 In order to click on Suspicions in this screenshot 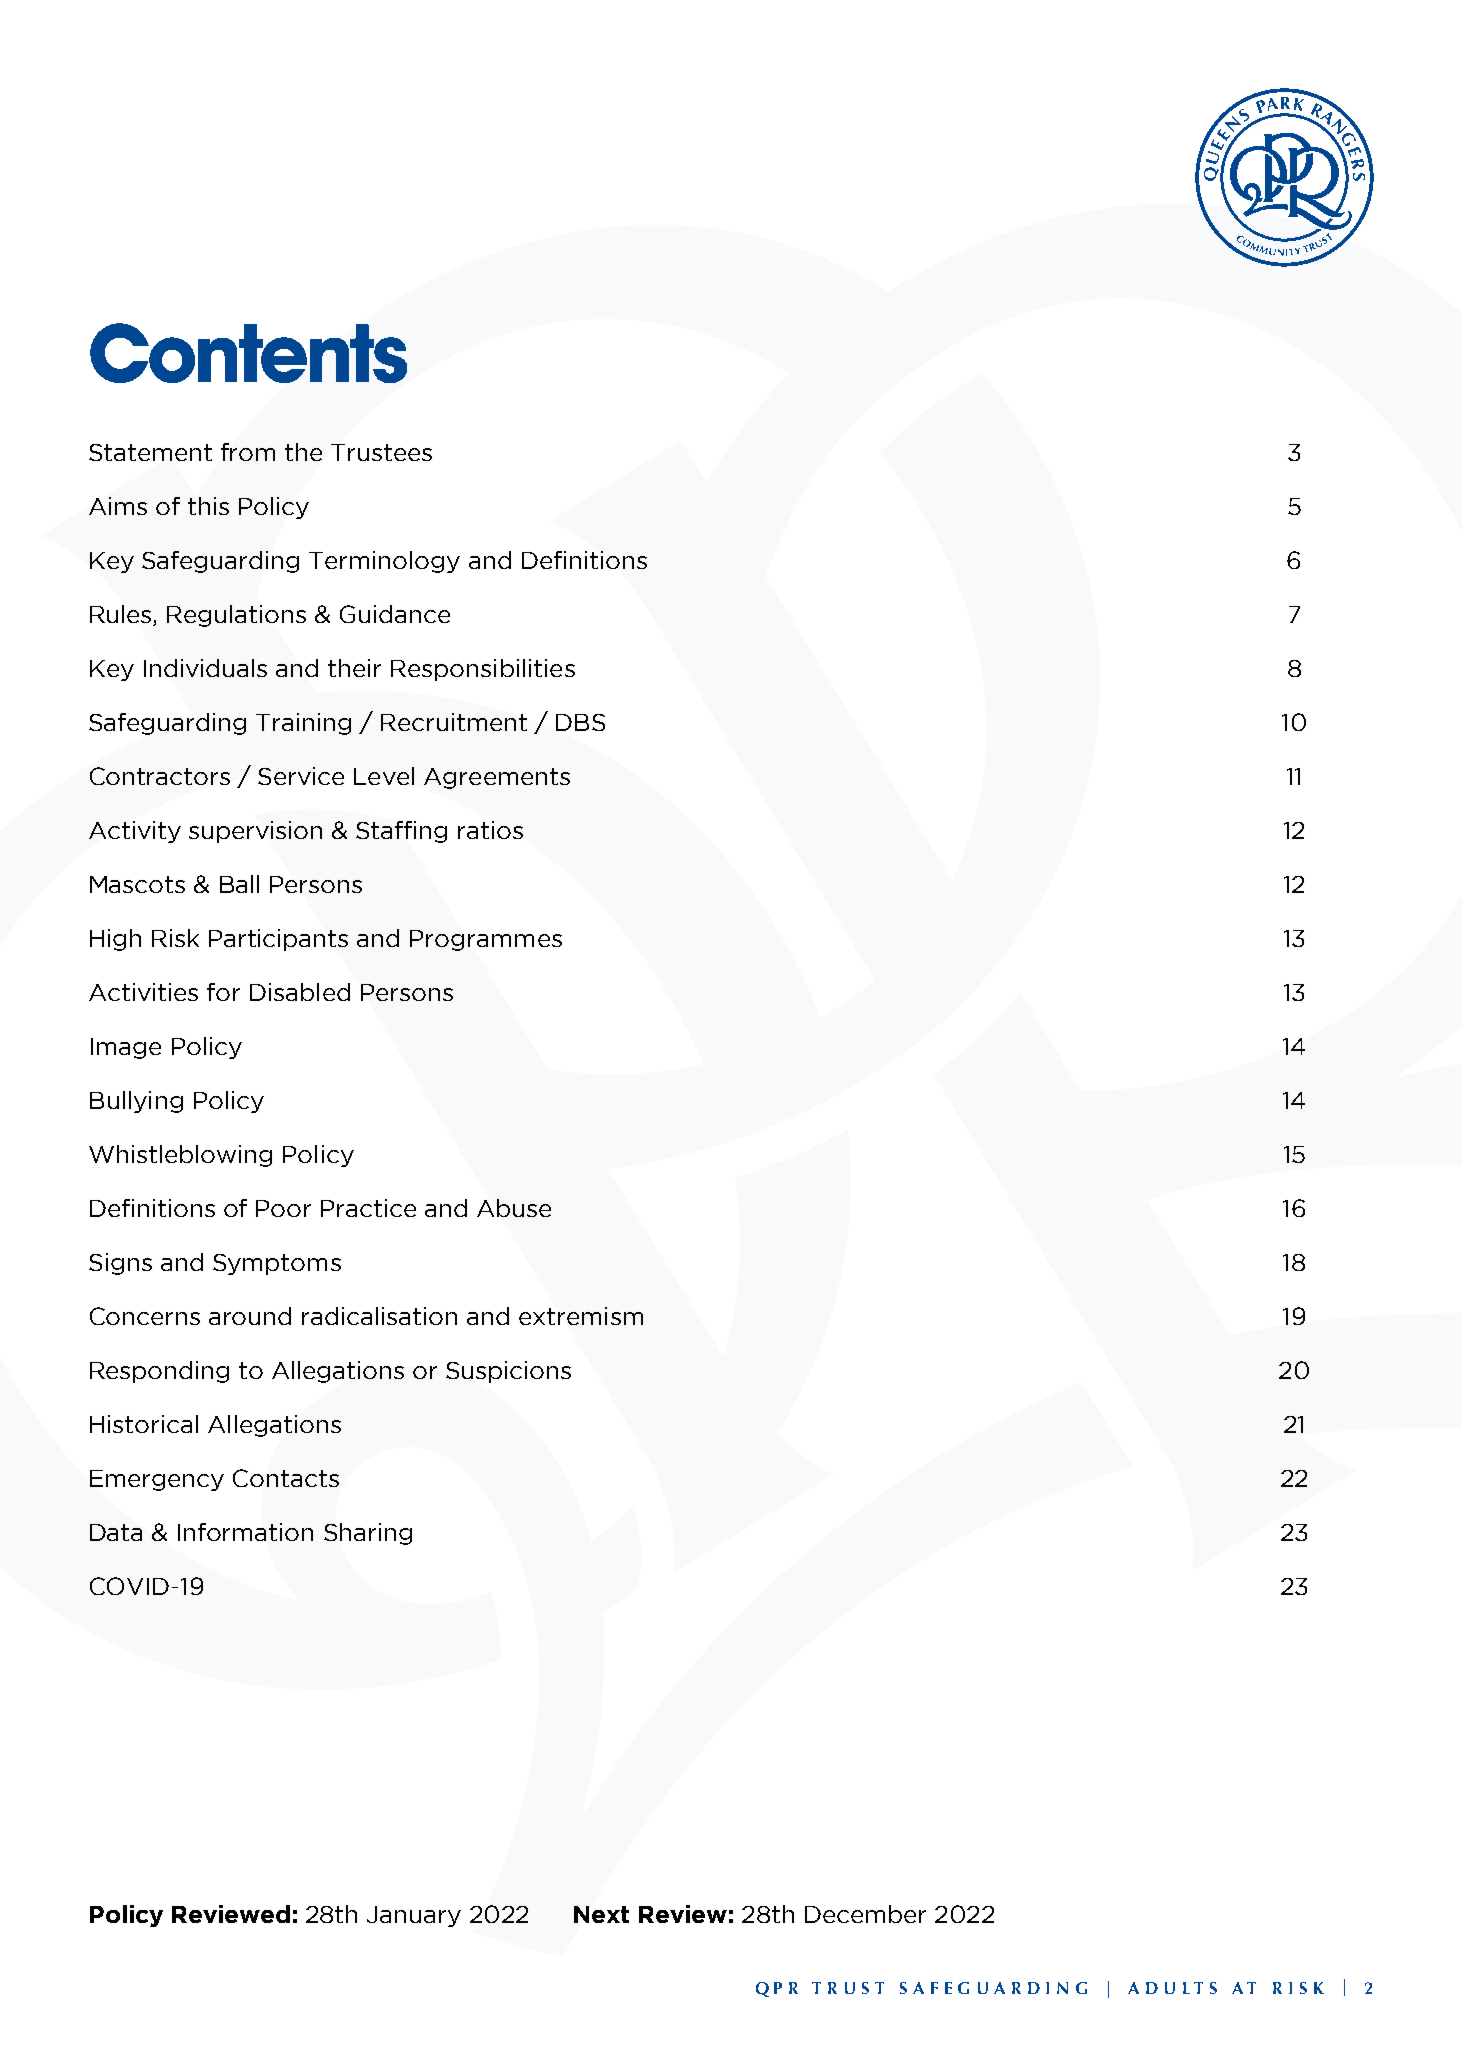, I will do `click(508, 1372)`.
